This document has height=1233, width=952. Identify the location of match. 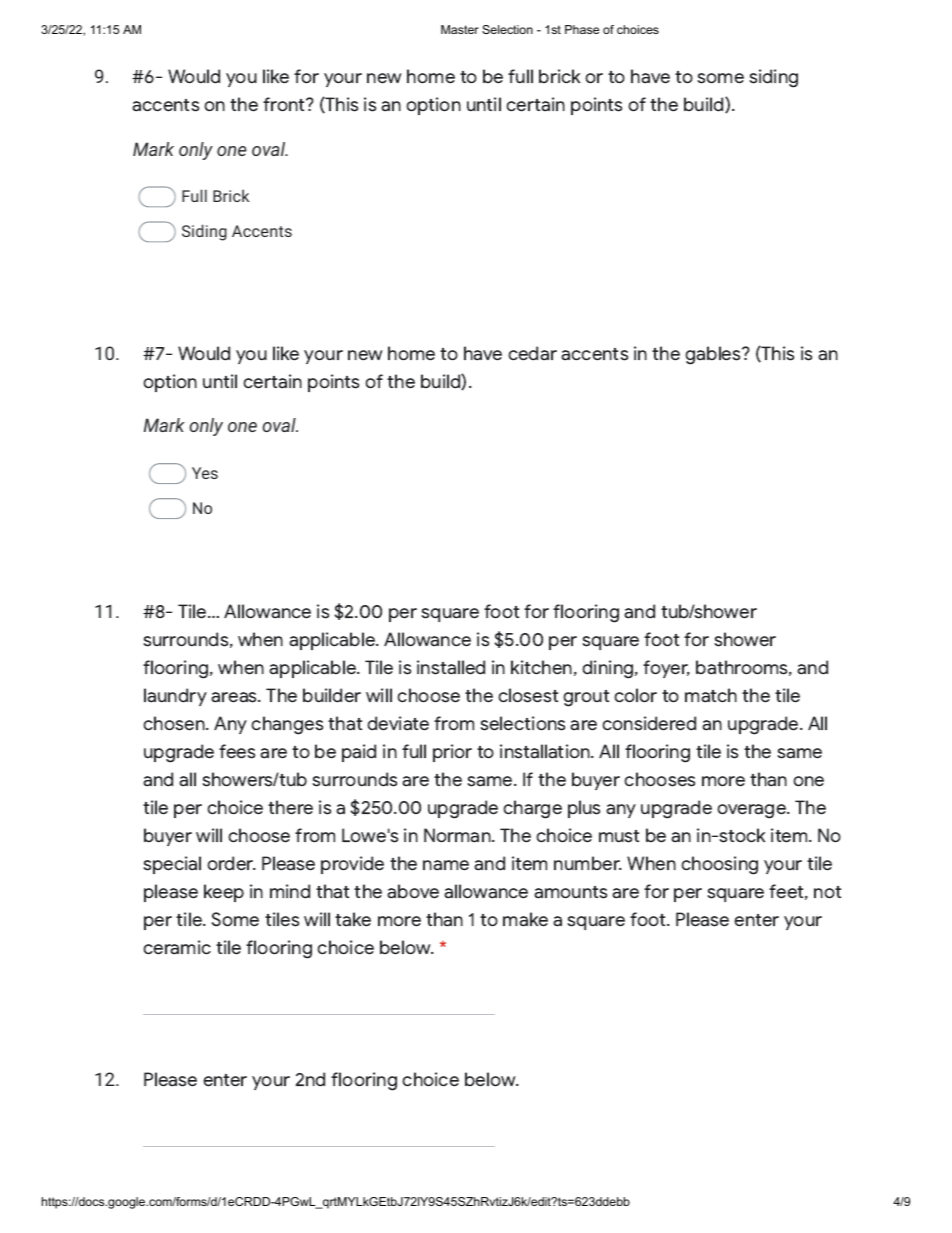
(711, 695).
